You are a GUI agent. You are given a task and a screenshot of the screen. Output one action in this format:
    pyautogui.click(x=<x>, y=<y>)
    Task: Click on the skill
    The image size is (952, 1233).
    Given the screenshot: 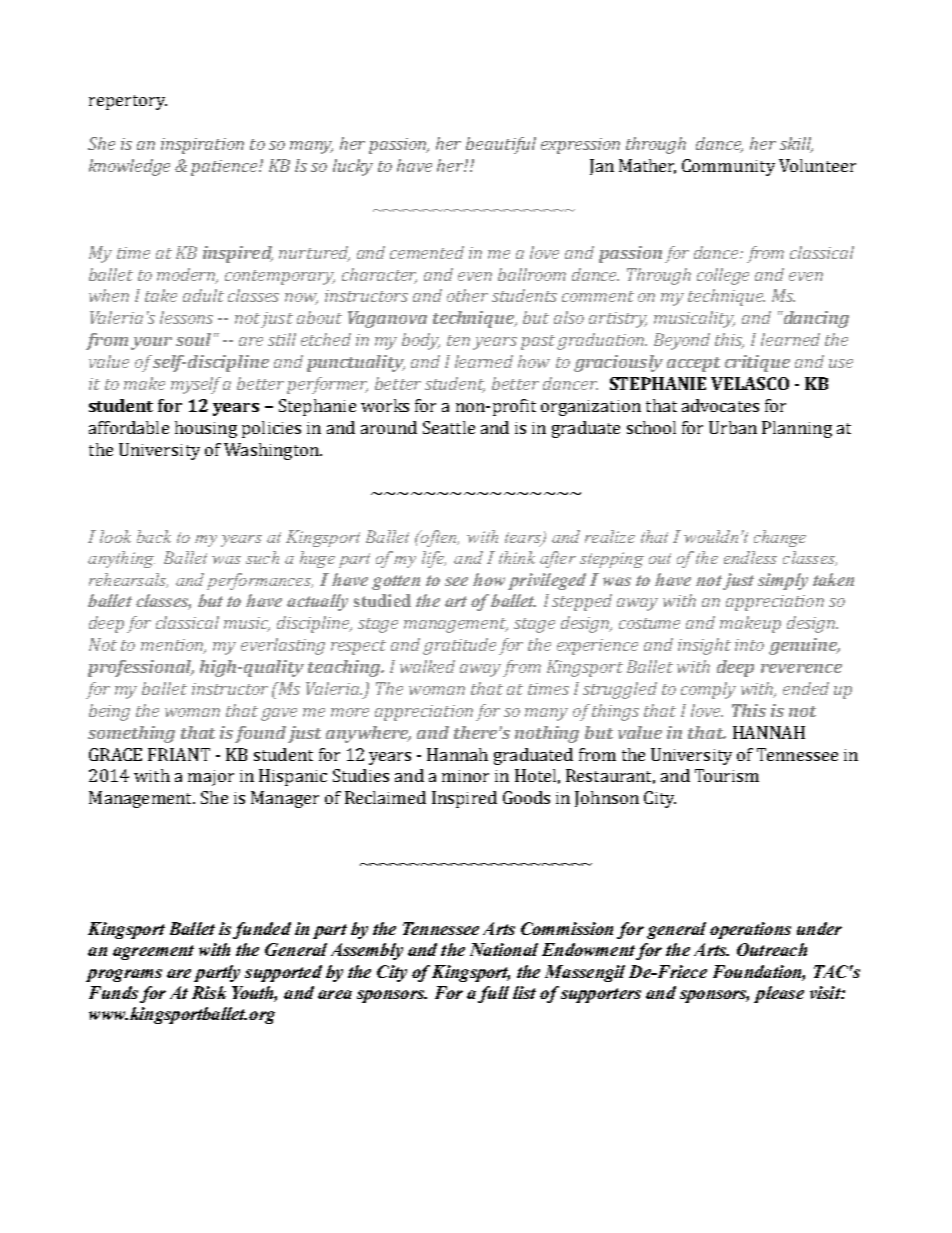 What is the action you would take?
    pyautogui.click(x=796, y=144)
